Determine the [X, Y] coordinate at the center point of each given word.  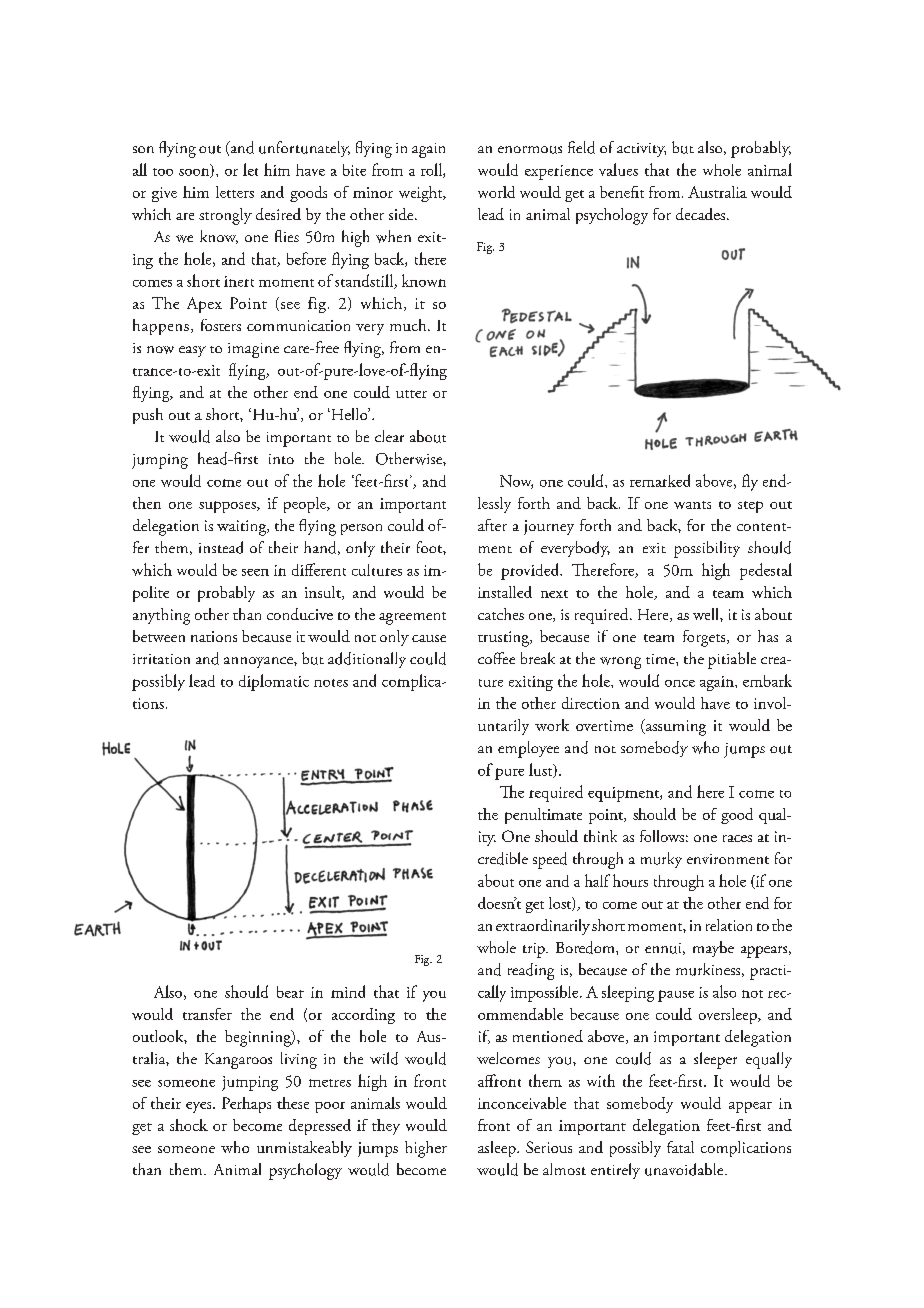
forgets [705, 638]
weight [422, 194]
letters [235, 192]
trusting [505, 639]
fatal [680, 1147]
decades [700, 214]
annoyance [259, 662]
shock [189, 1125]
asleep [498, 1149]
